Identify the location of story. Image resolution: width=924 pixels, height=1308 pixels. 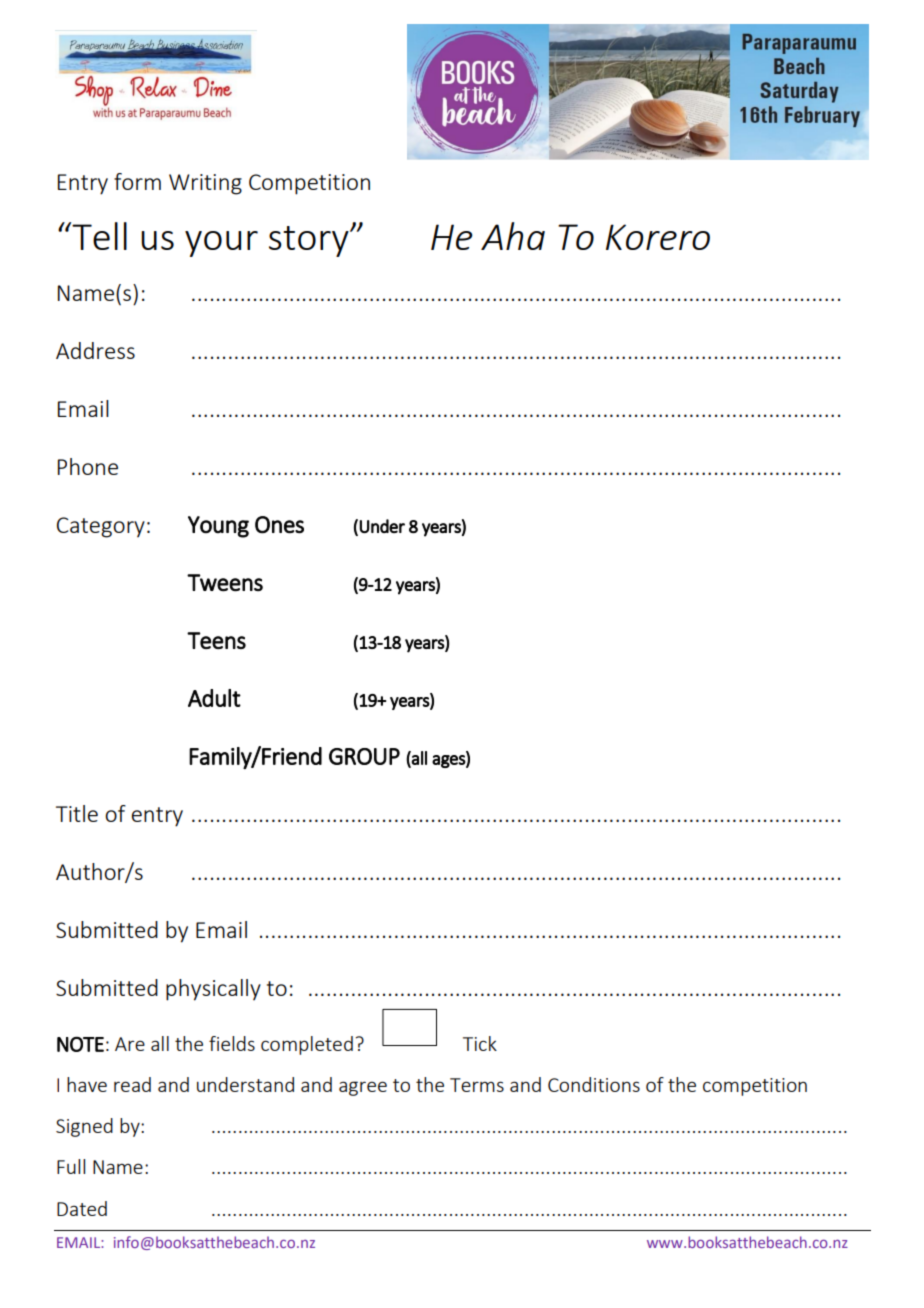
(310, 241).
